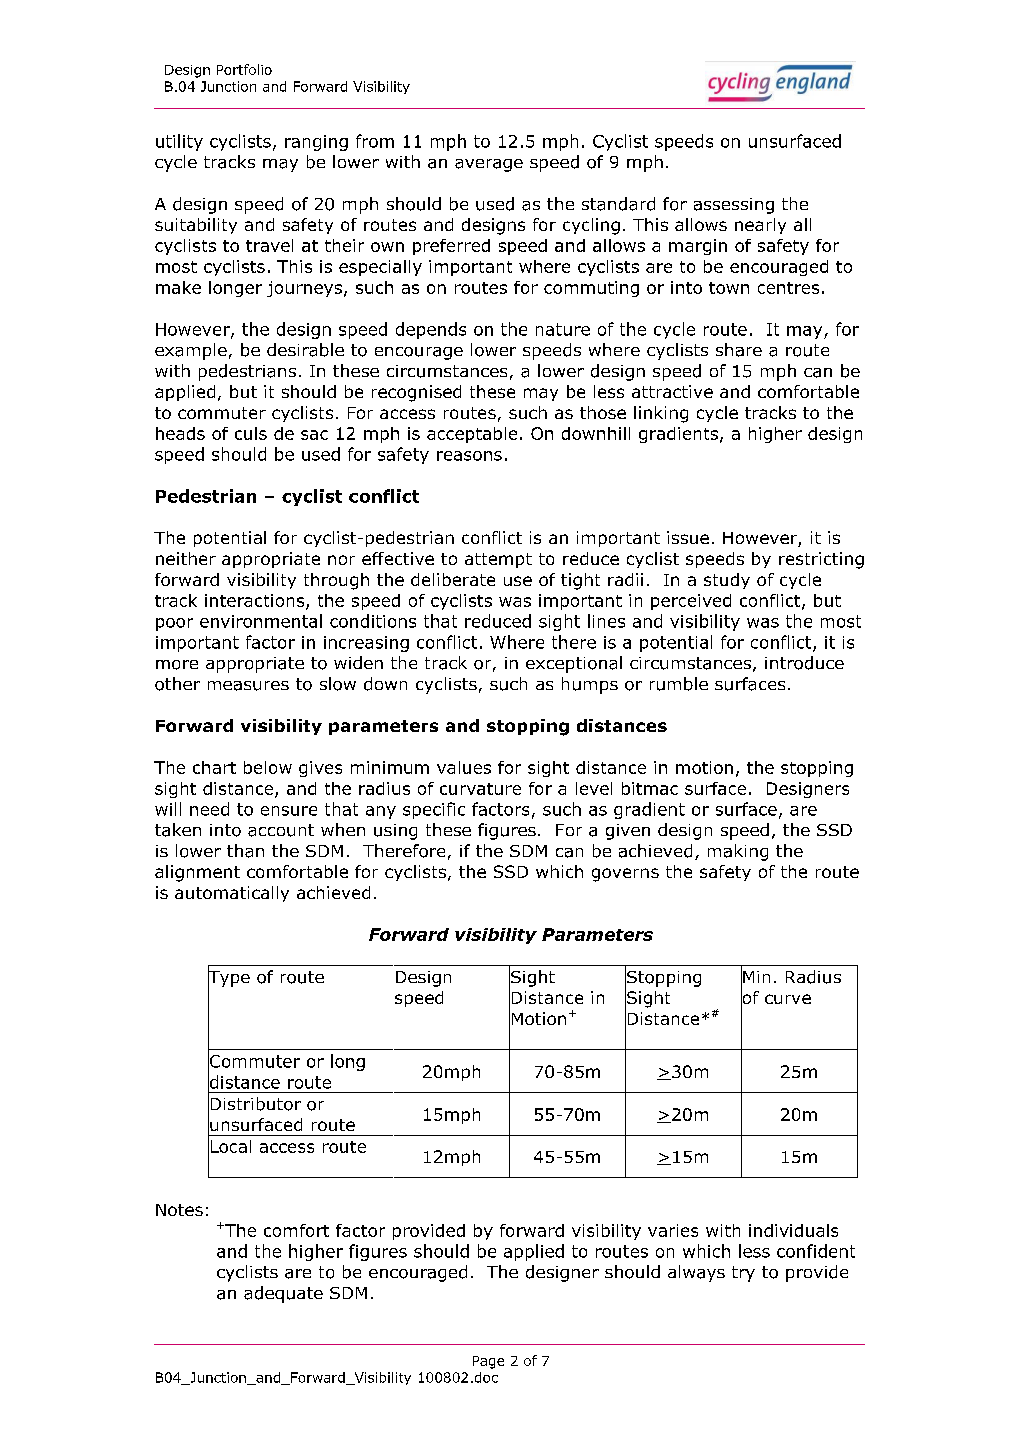 This screenshot has height=1446, width=1021. Describe the element at coordinates (734, 206) in the screenshot. I see `assessing` at that location.
